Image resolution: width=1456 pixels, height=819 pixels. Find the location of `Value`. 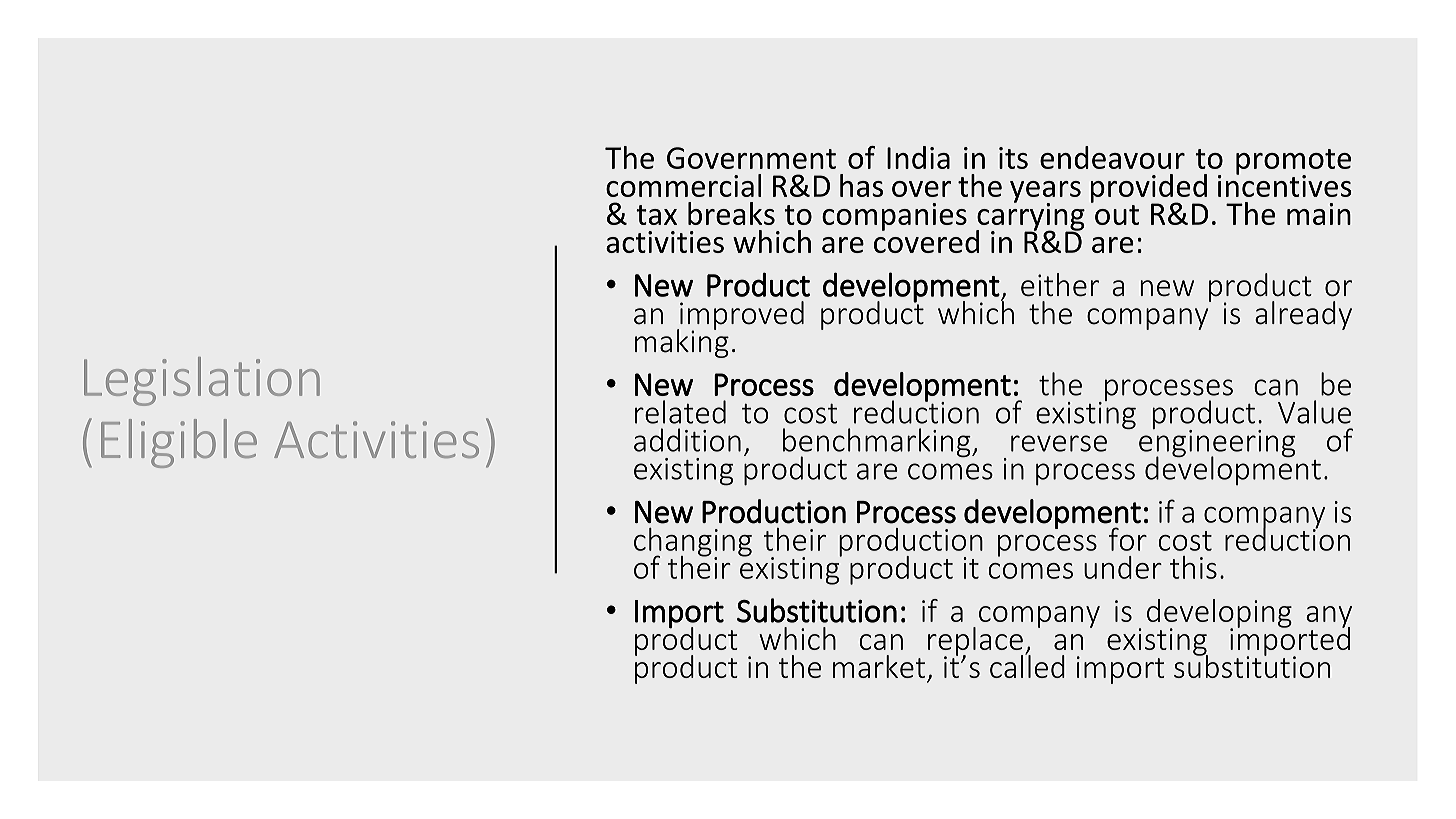

Value is located at coordinates (1314, 412).
